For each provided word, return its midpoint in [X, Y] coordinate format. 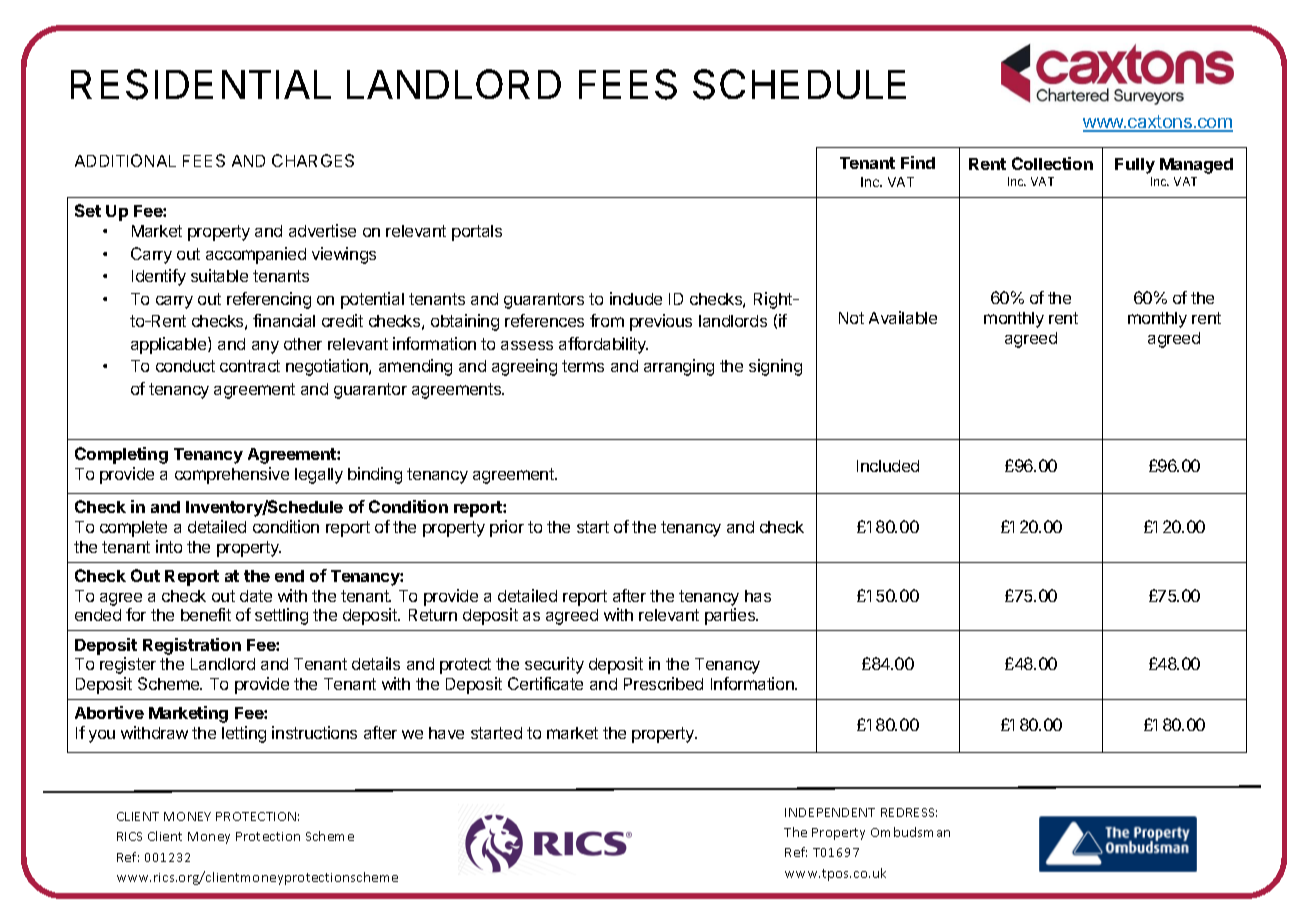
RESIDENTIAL [201, 84]
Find [918, 162]
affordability [603, 345]
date [256, 596]
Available [903, 317]
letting [244, 734]
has [758, 596]
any [265, 347]
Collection [1052, 163]
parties [731, 616]
